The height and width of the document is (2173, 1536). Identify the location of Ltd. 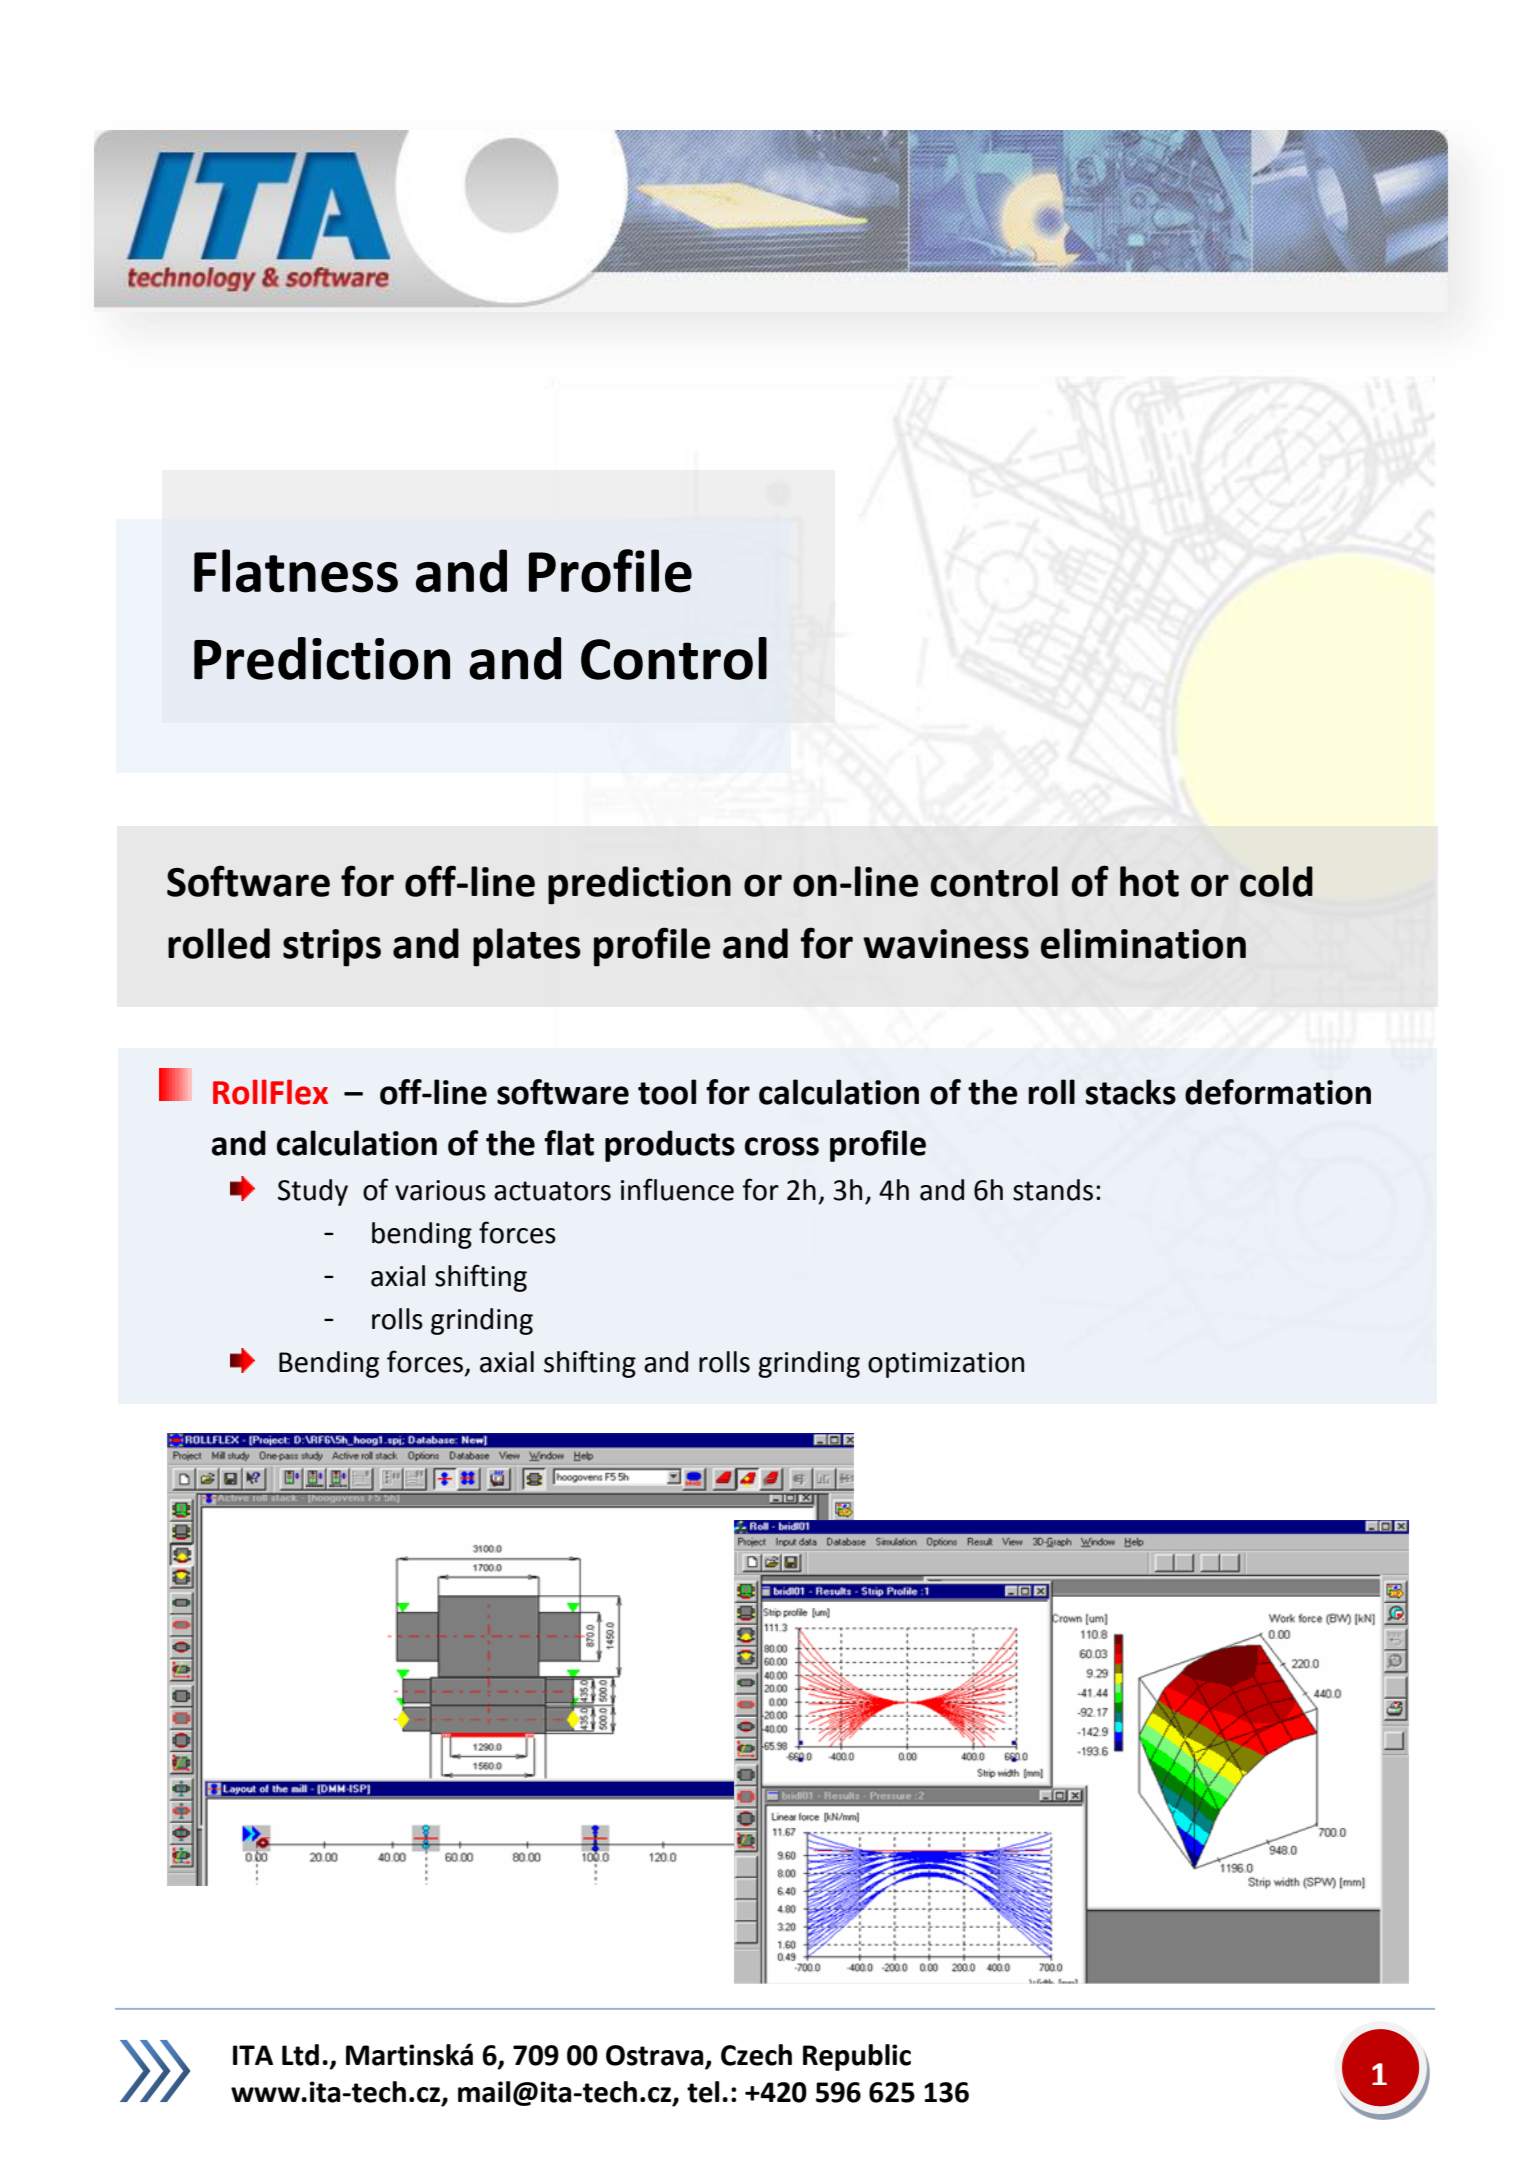
(300, 2055).
